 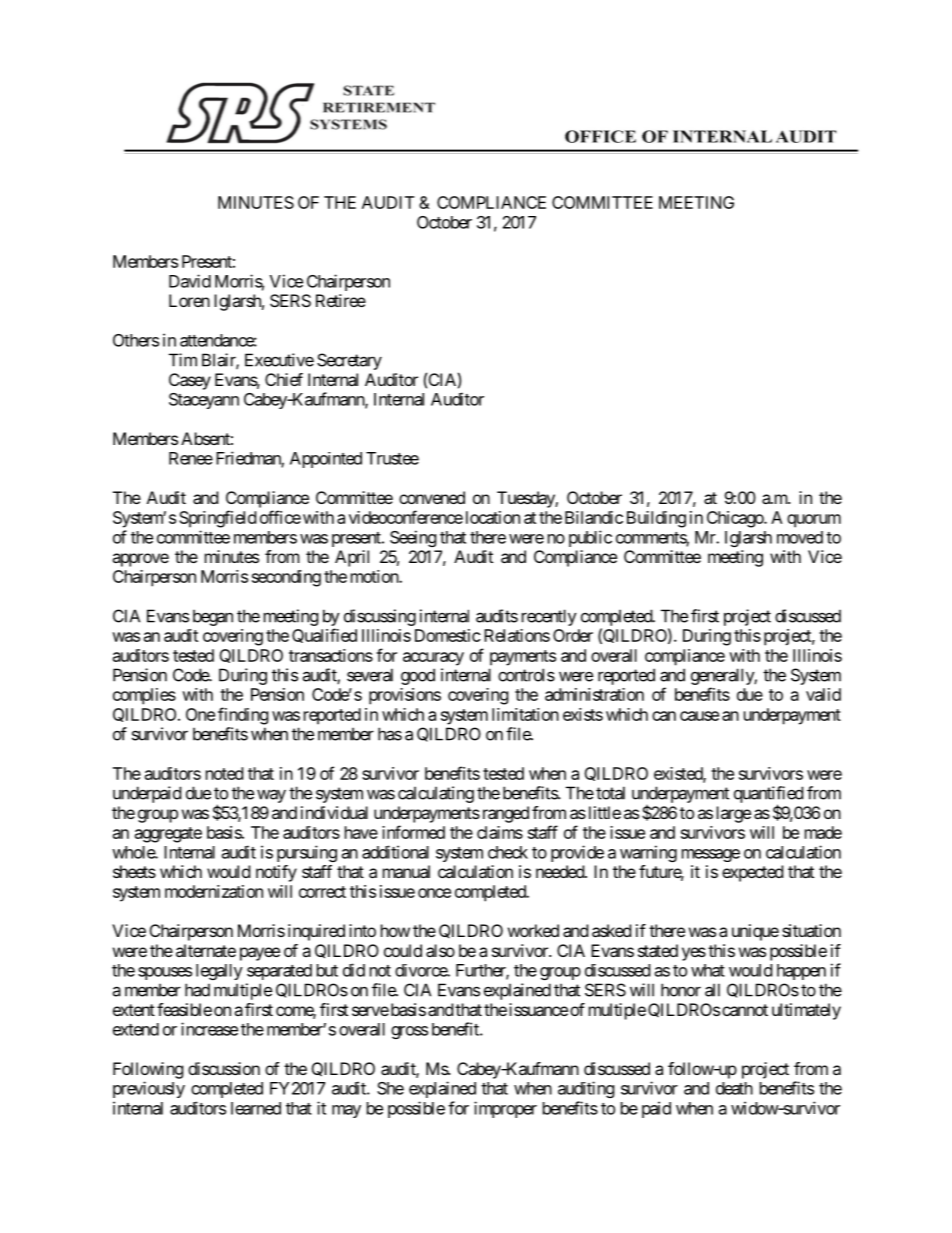 I want to click on One, so click(x=200, y=714).
